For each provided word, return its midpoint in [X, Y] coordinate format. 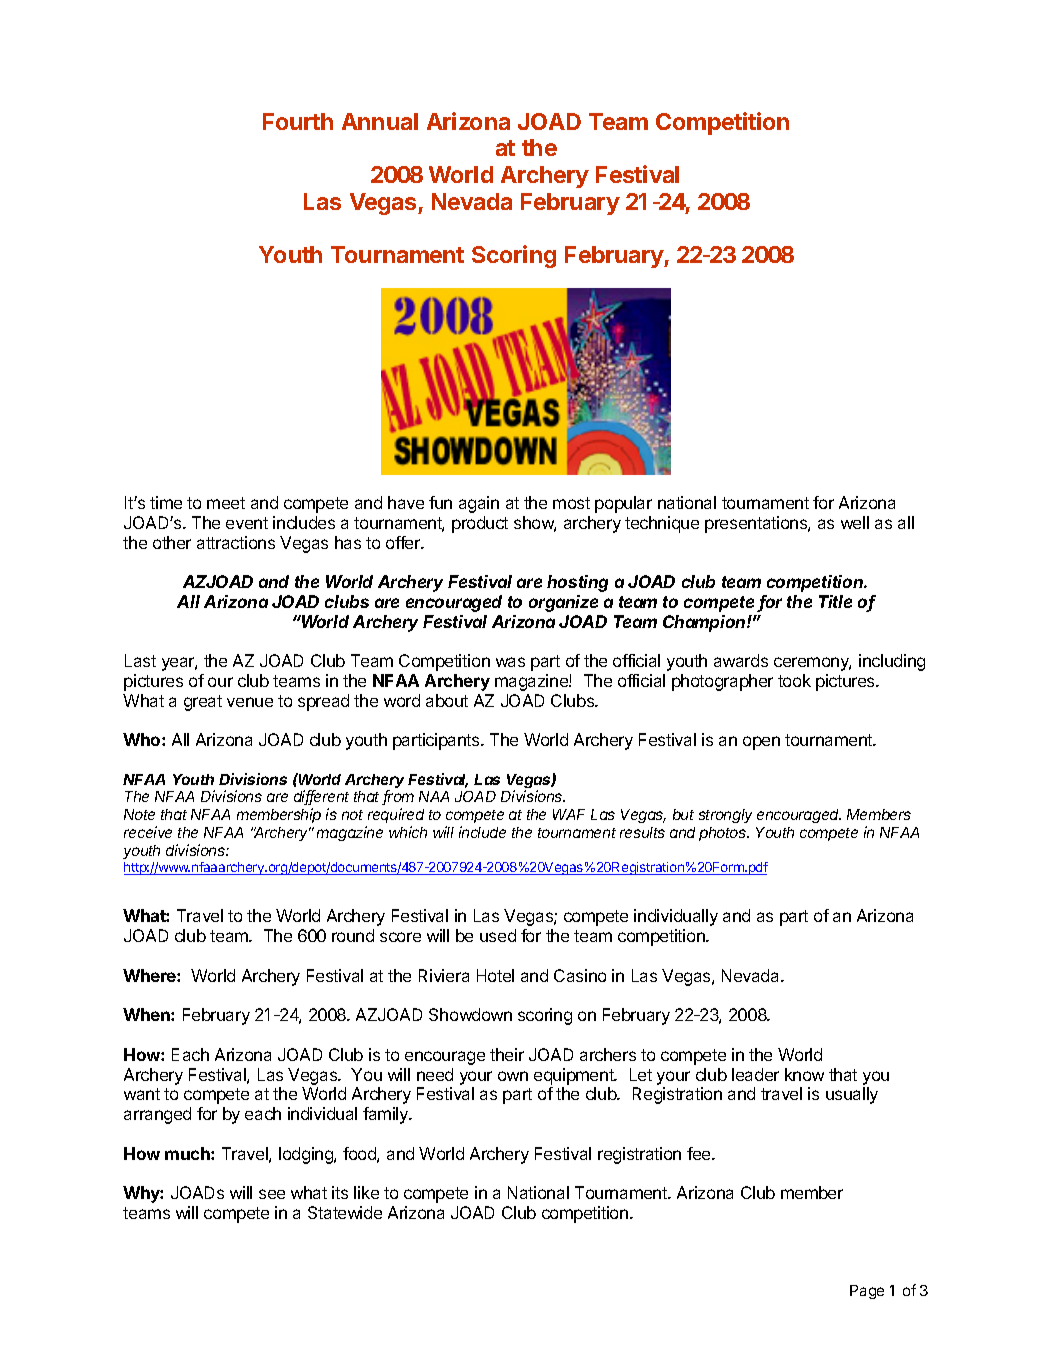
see [272, 1194]
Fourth [298, 121]
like [366, 1192]
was [510, 662]
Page [867, 1292]
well [855, 522]
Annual [380, 121]
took [794, 680]
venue [250, 702]
